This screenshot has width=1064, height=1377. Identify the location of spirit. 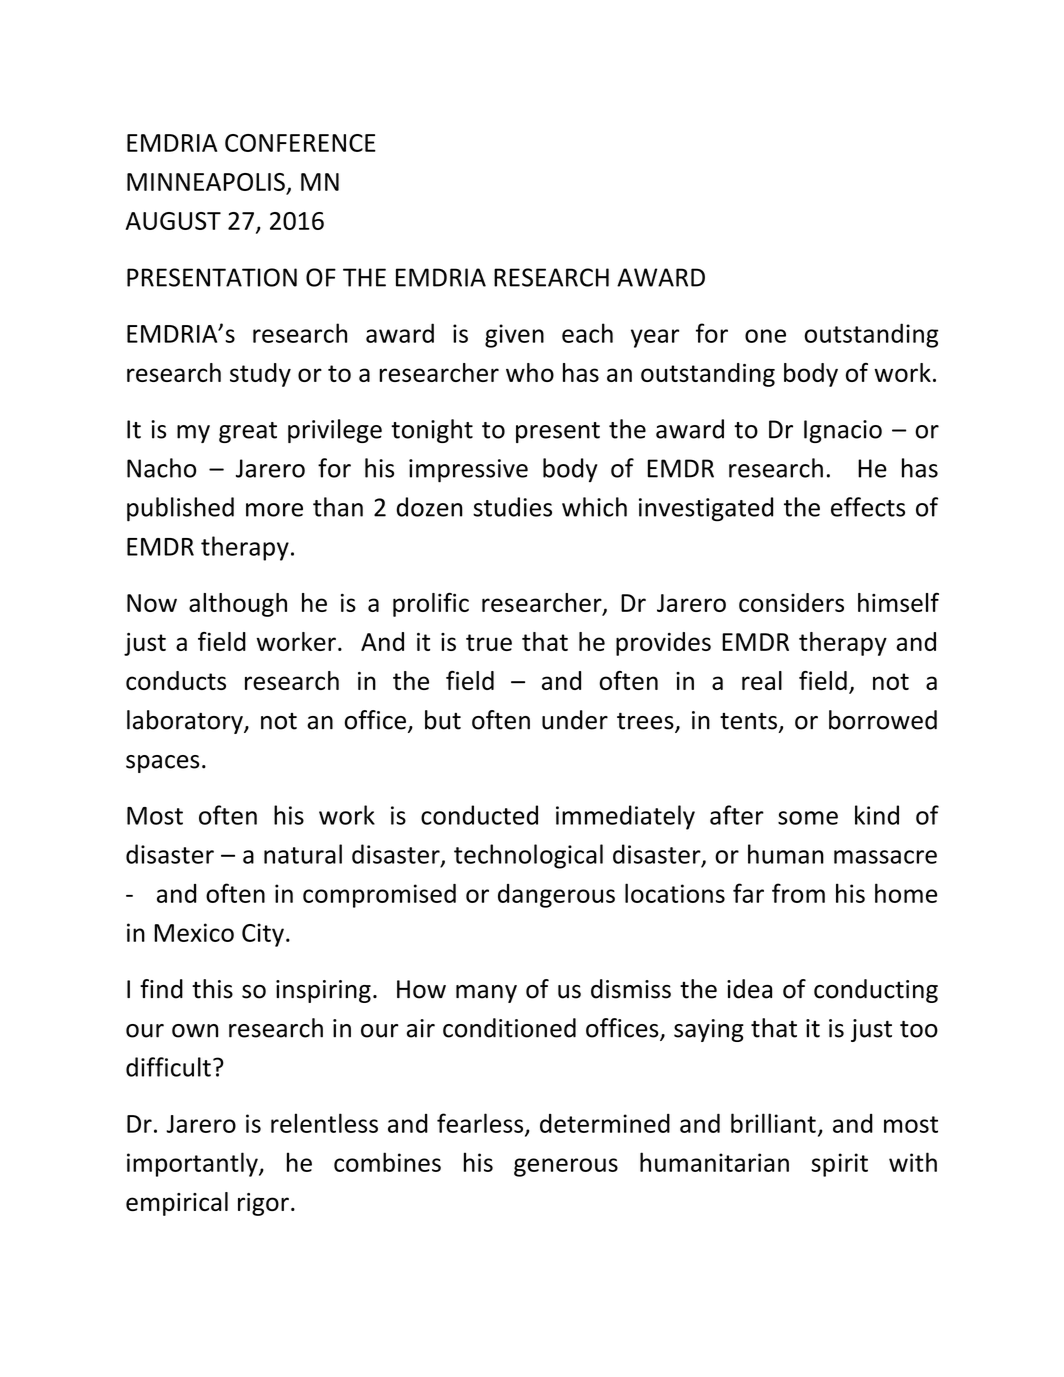
(839, 1165).
